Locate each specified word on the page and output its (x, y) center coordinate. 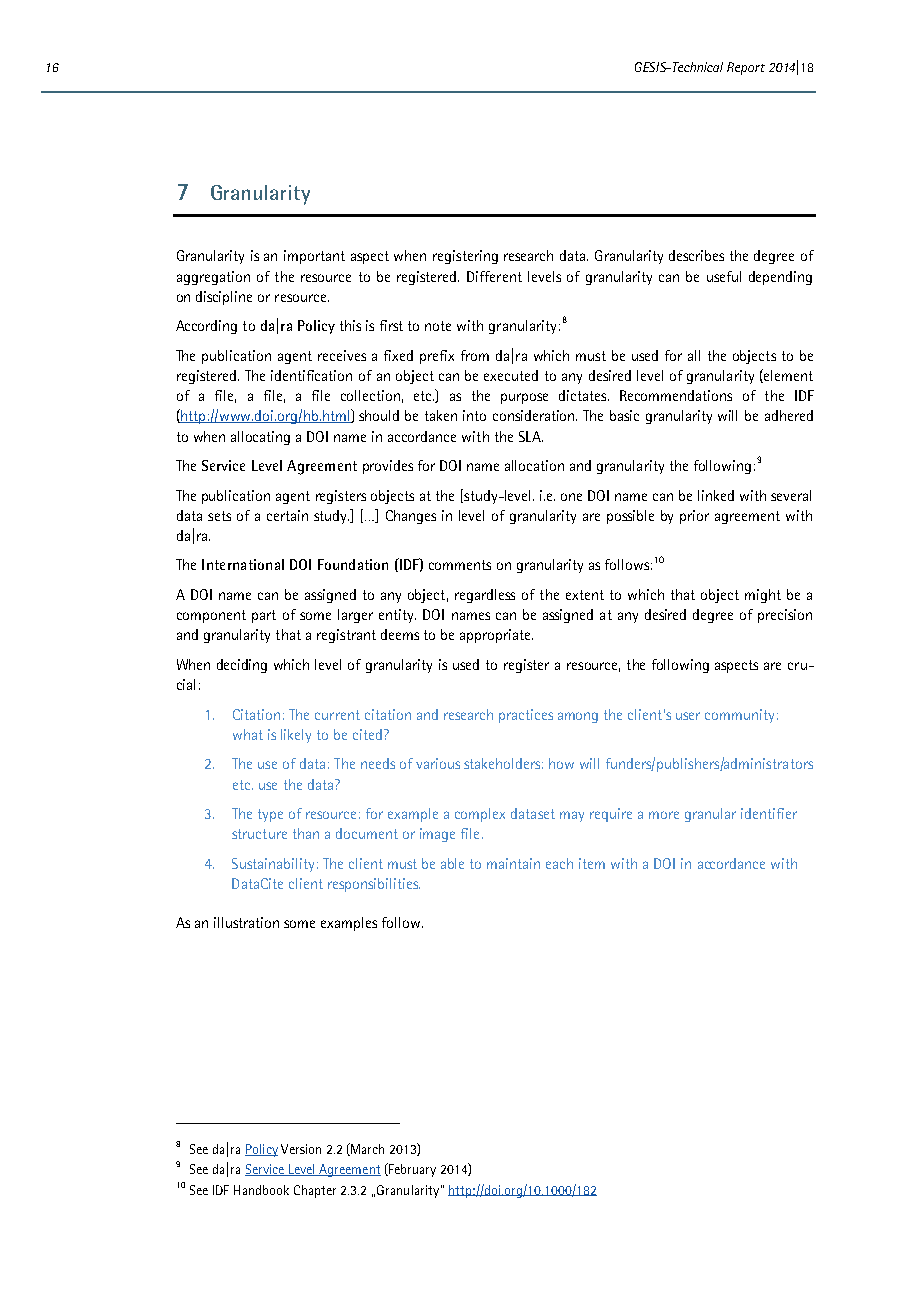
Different (494, 276)
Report (746, 68)
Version (301, 1149)
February (411, 1170)
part (264, 616)
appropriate (496, 636)
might (763, 596)
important (314, 257)
